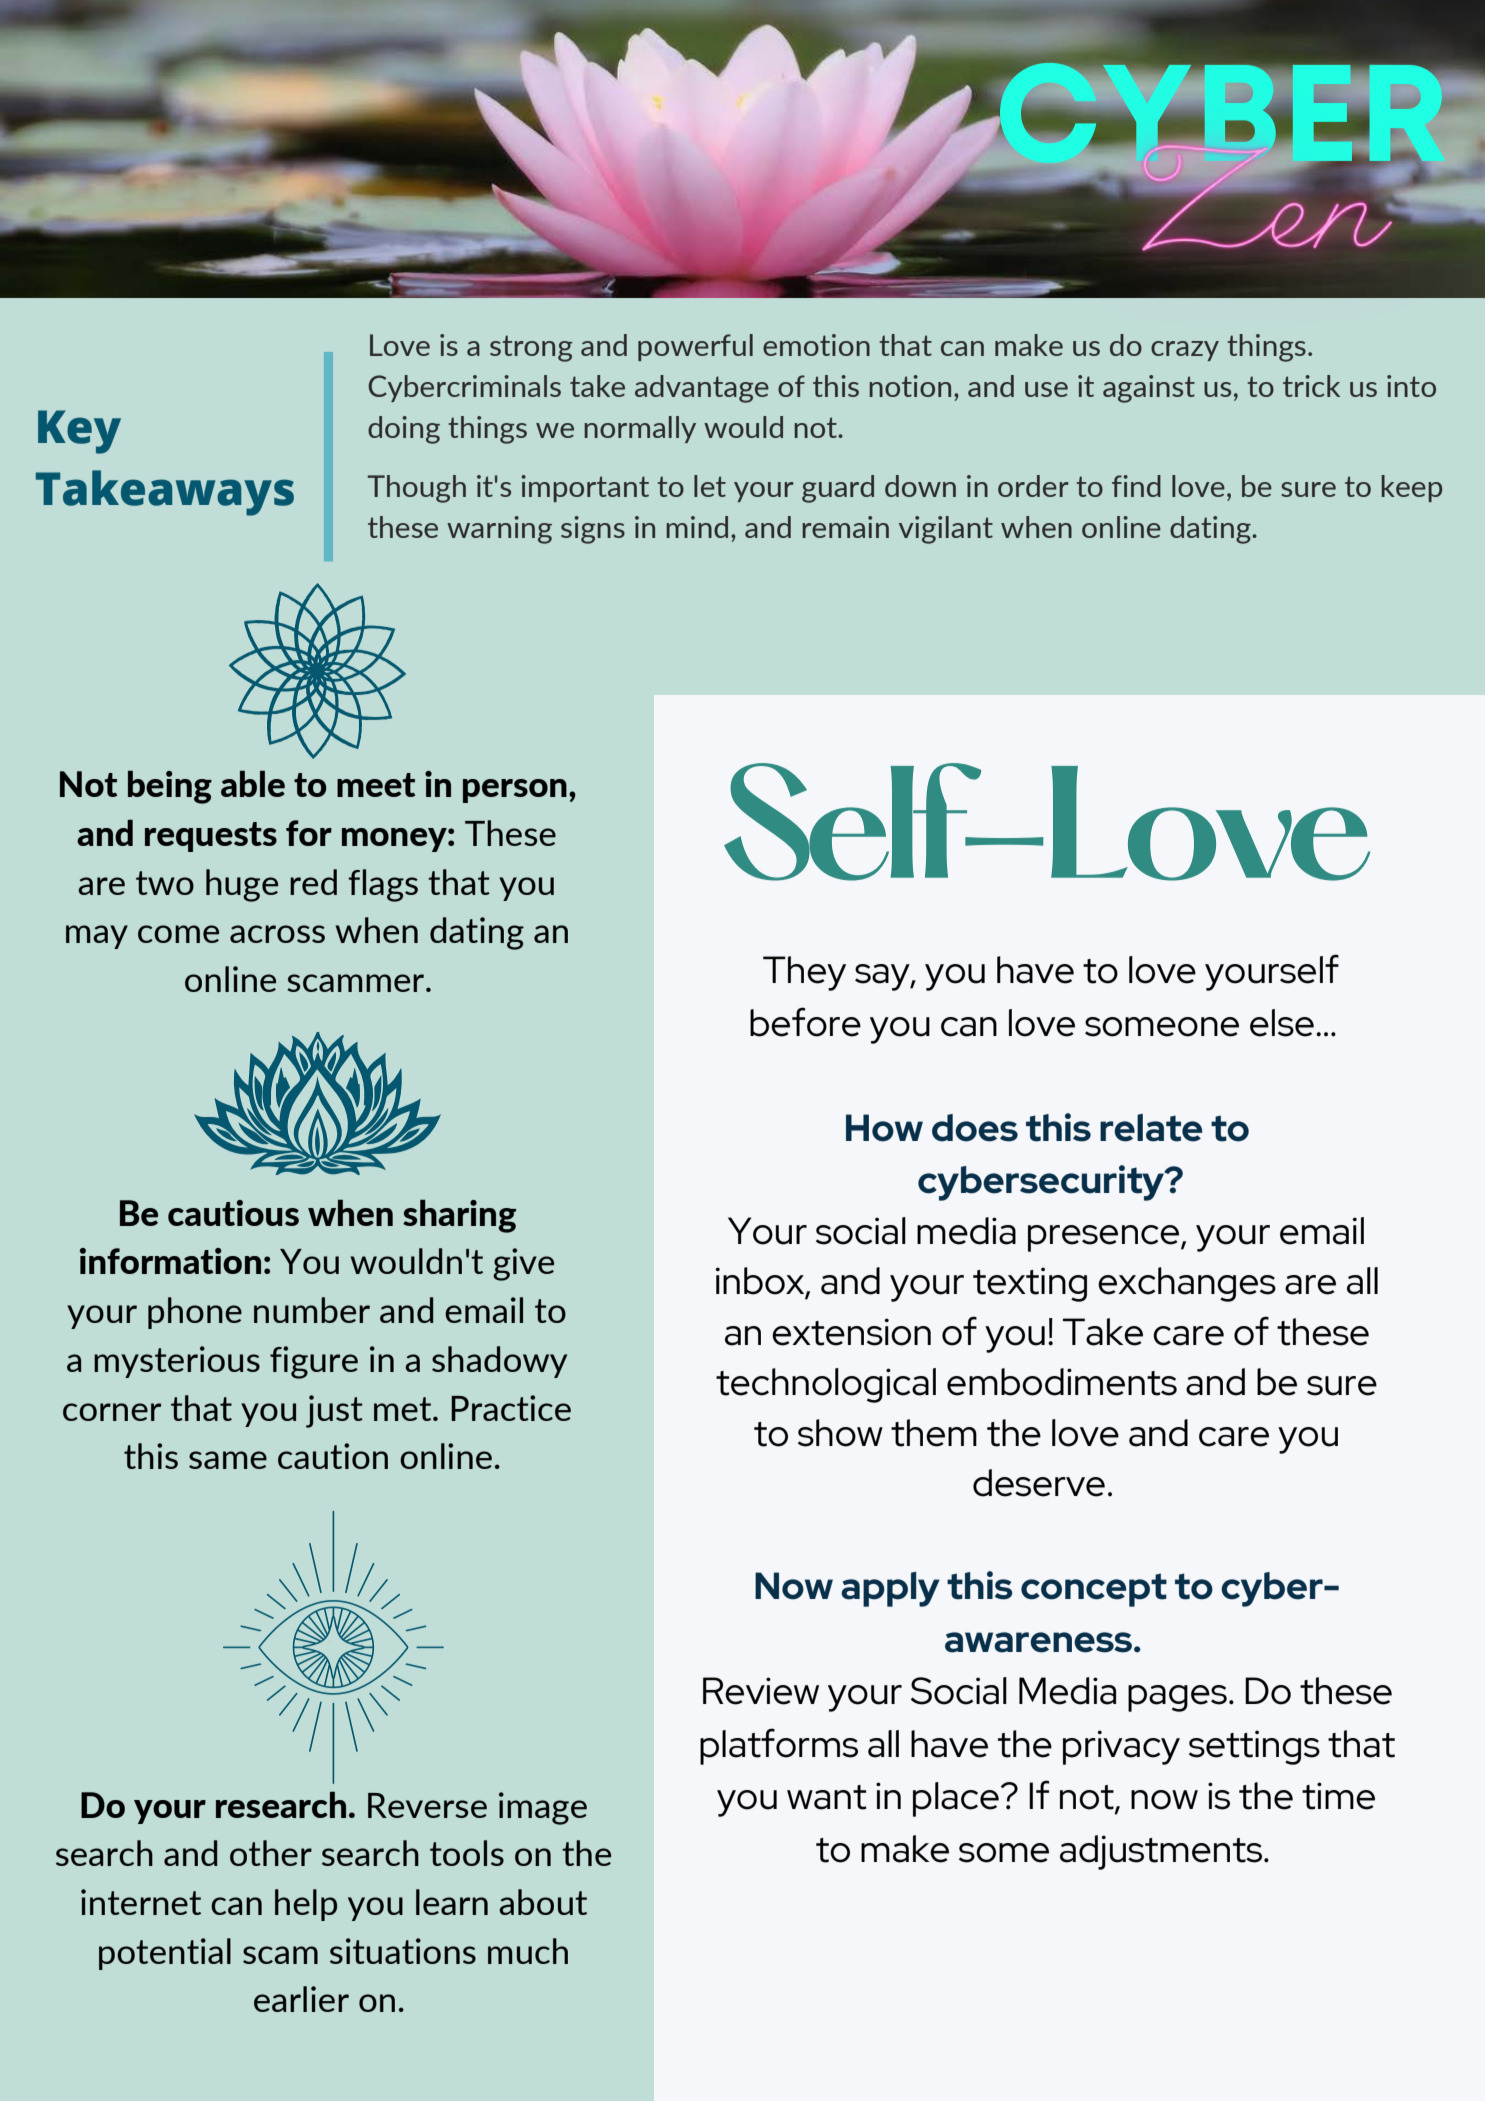  What do you see at coordinates (1094, 1590) in the screenshot?
I see `concept` at bounding box center [1094, 1590].
